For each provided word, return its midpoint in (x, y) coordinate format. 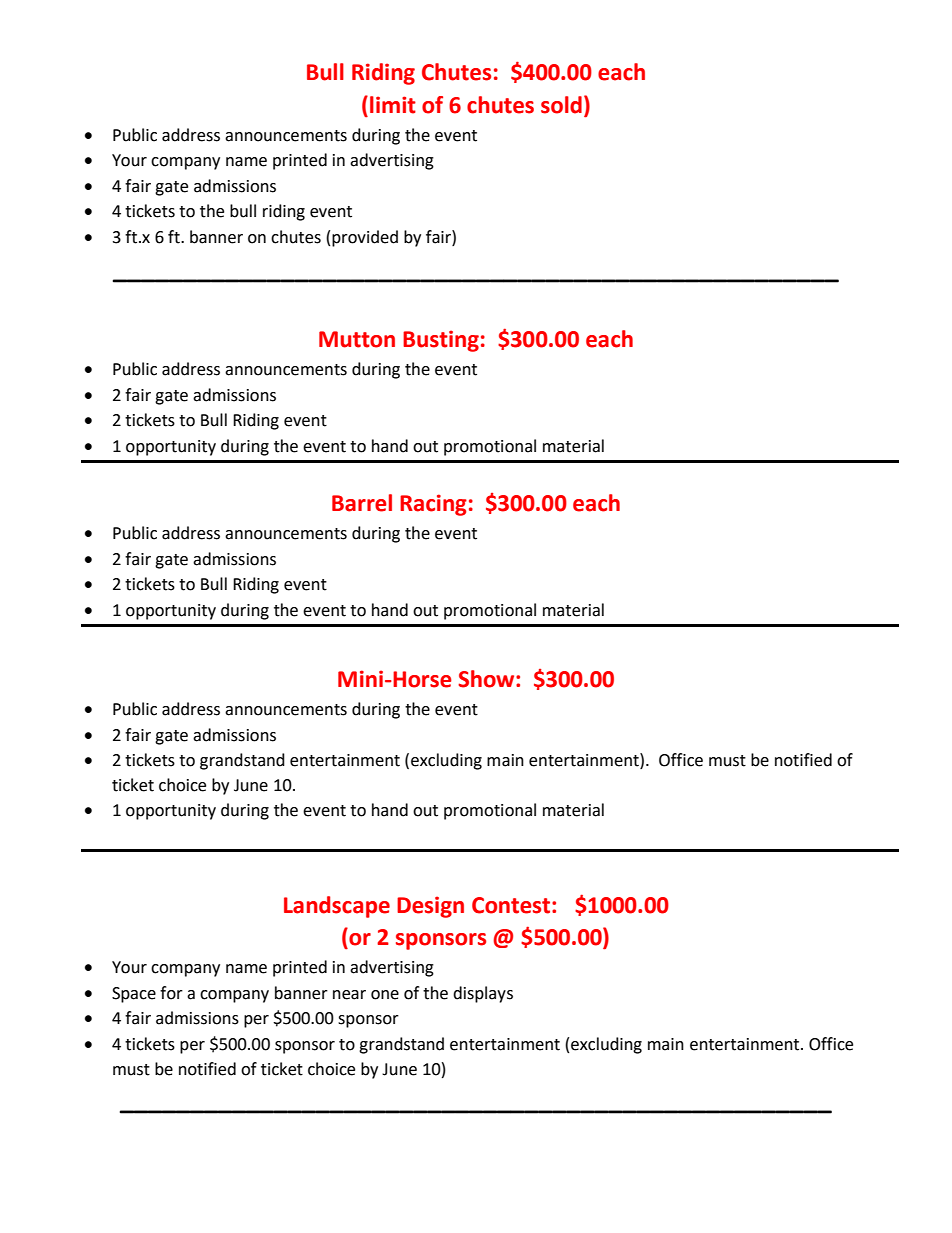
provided (365, 238)
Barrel (362, 503)
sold (561, 105)
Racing (433, 505)
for (171, 993)
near (349, 995)
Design (430, 907)
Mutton (357, 339)
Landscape (337, 907)
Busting (441, 341)
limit (393, 105)
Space (134, 995)
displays (483, 994)
